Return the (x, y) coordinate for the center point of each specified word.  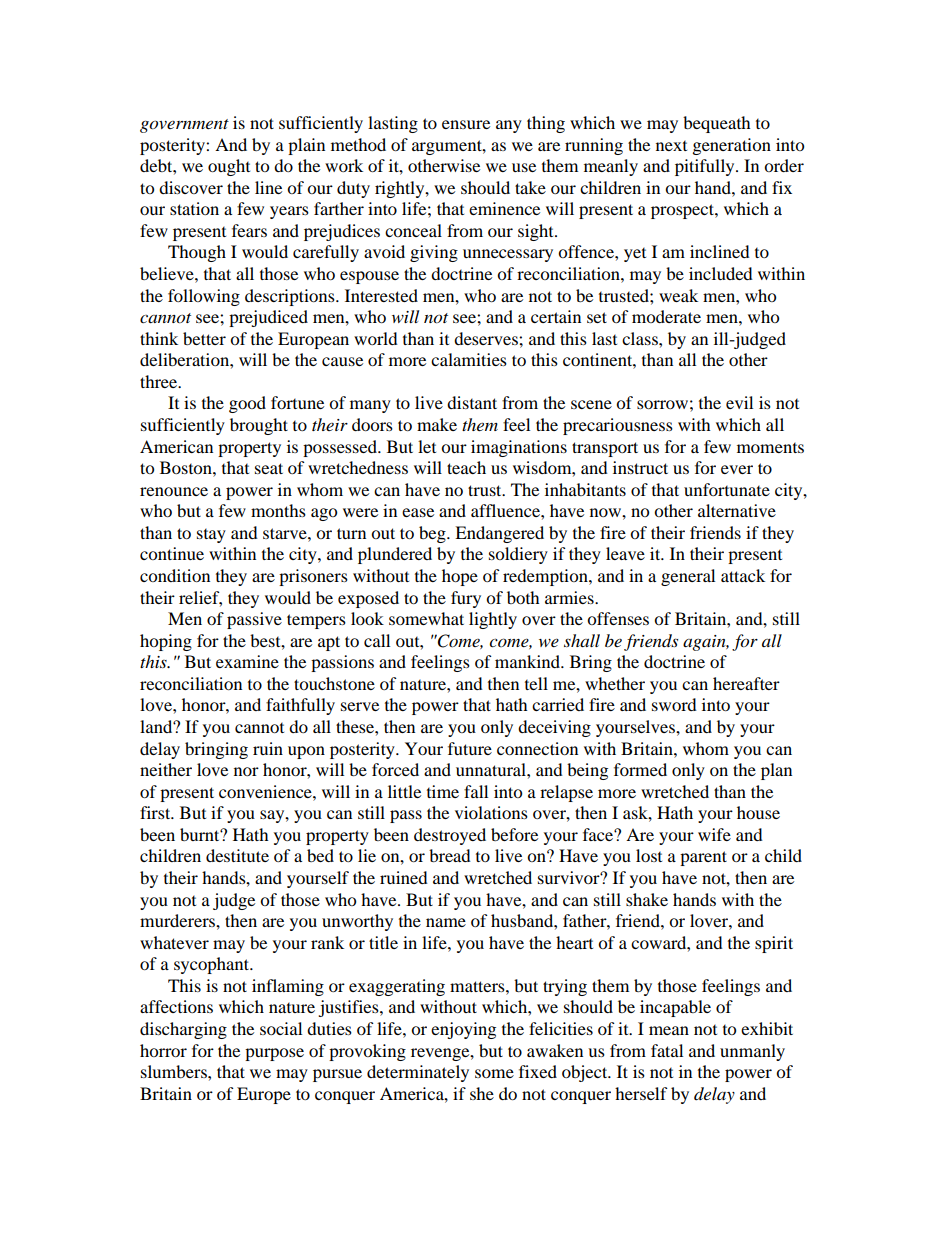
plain (306, 146)
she (482, 1093)
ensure (466, 124)
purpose (274, 1054)
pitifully (706, 167)
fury (466, 599)
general (688, 577)
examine (247, 661)
